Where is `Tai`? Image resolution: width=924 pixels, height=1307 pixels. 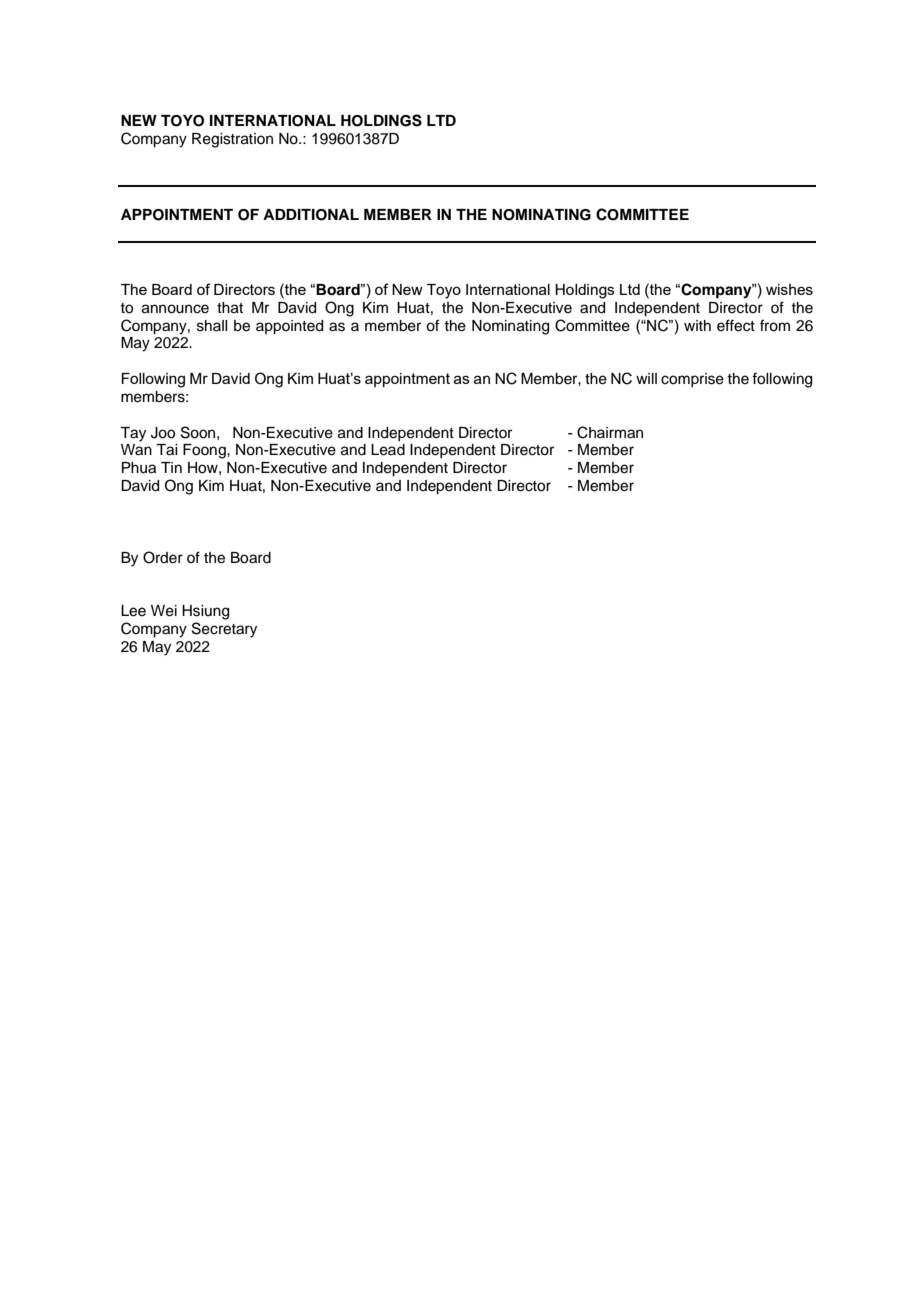
Tai is located at coordinates (166, 450).
